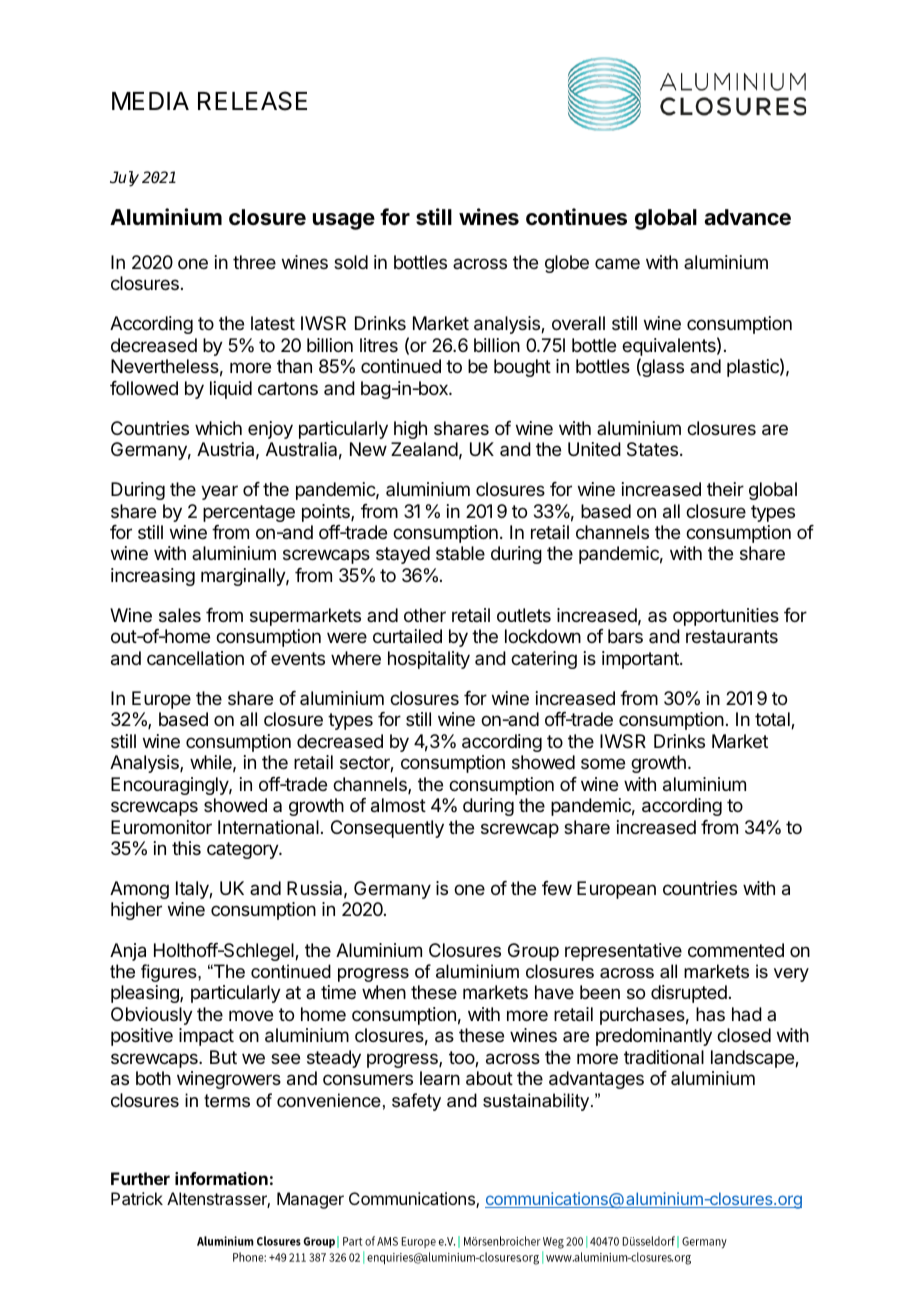 This page has height=1308, width=924. What do you see at coordinates (252, 101) in the page?
I see `RELEASE` at bounding box center [252, 101].
